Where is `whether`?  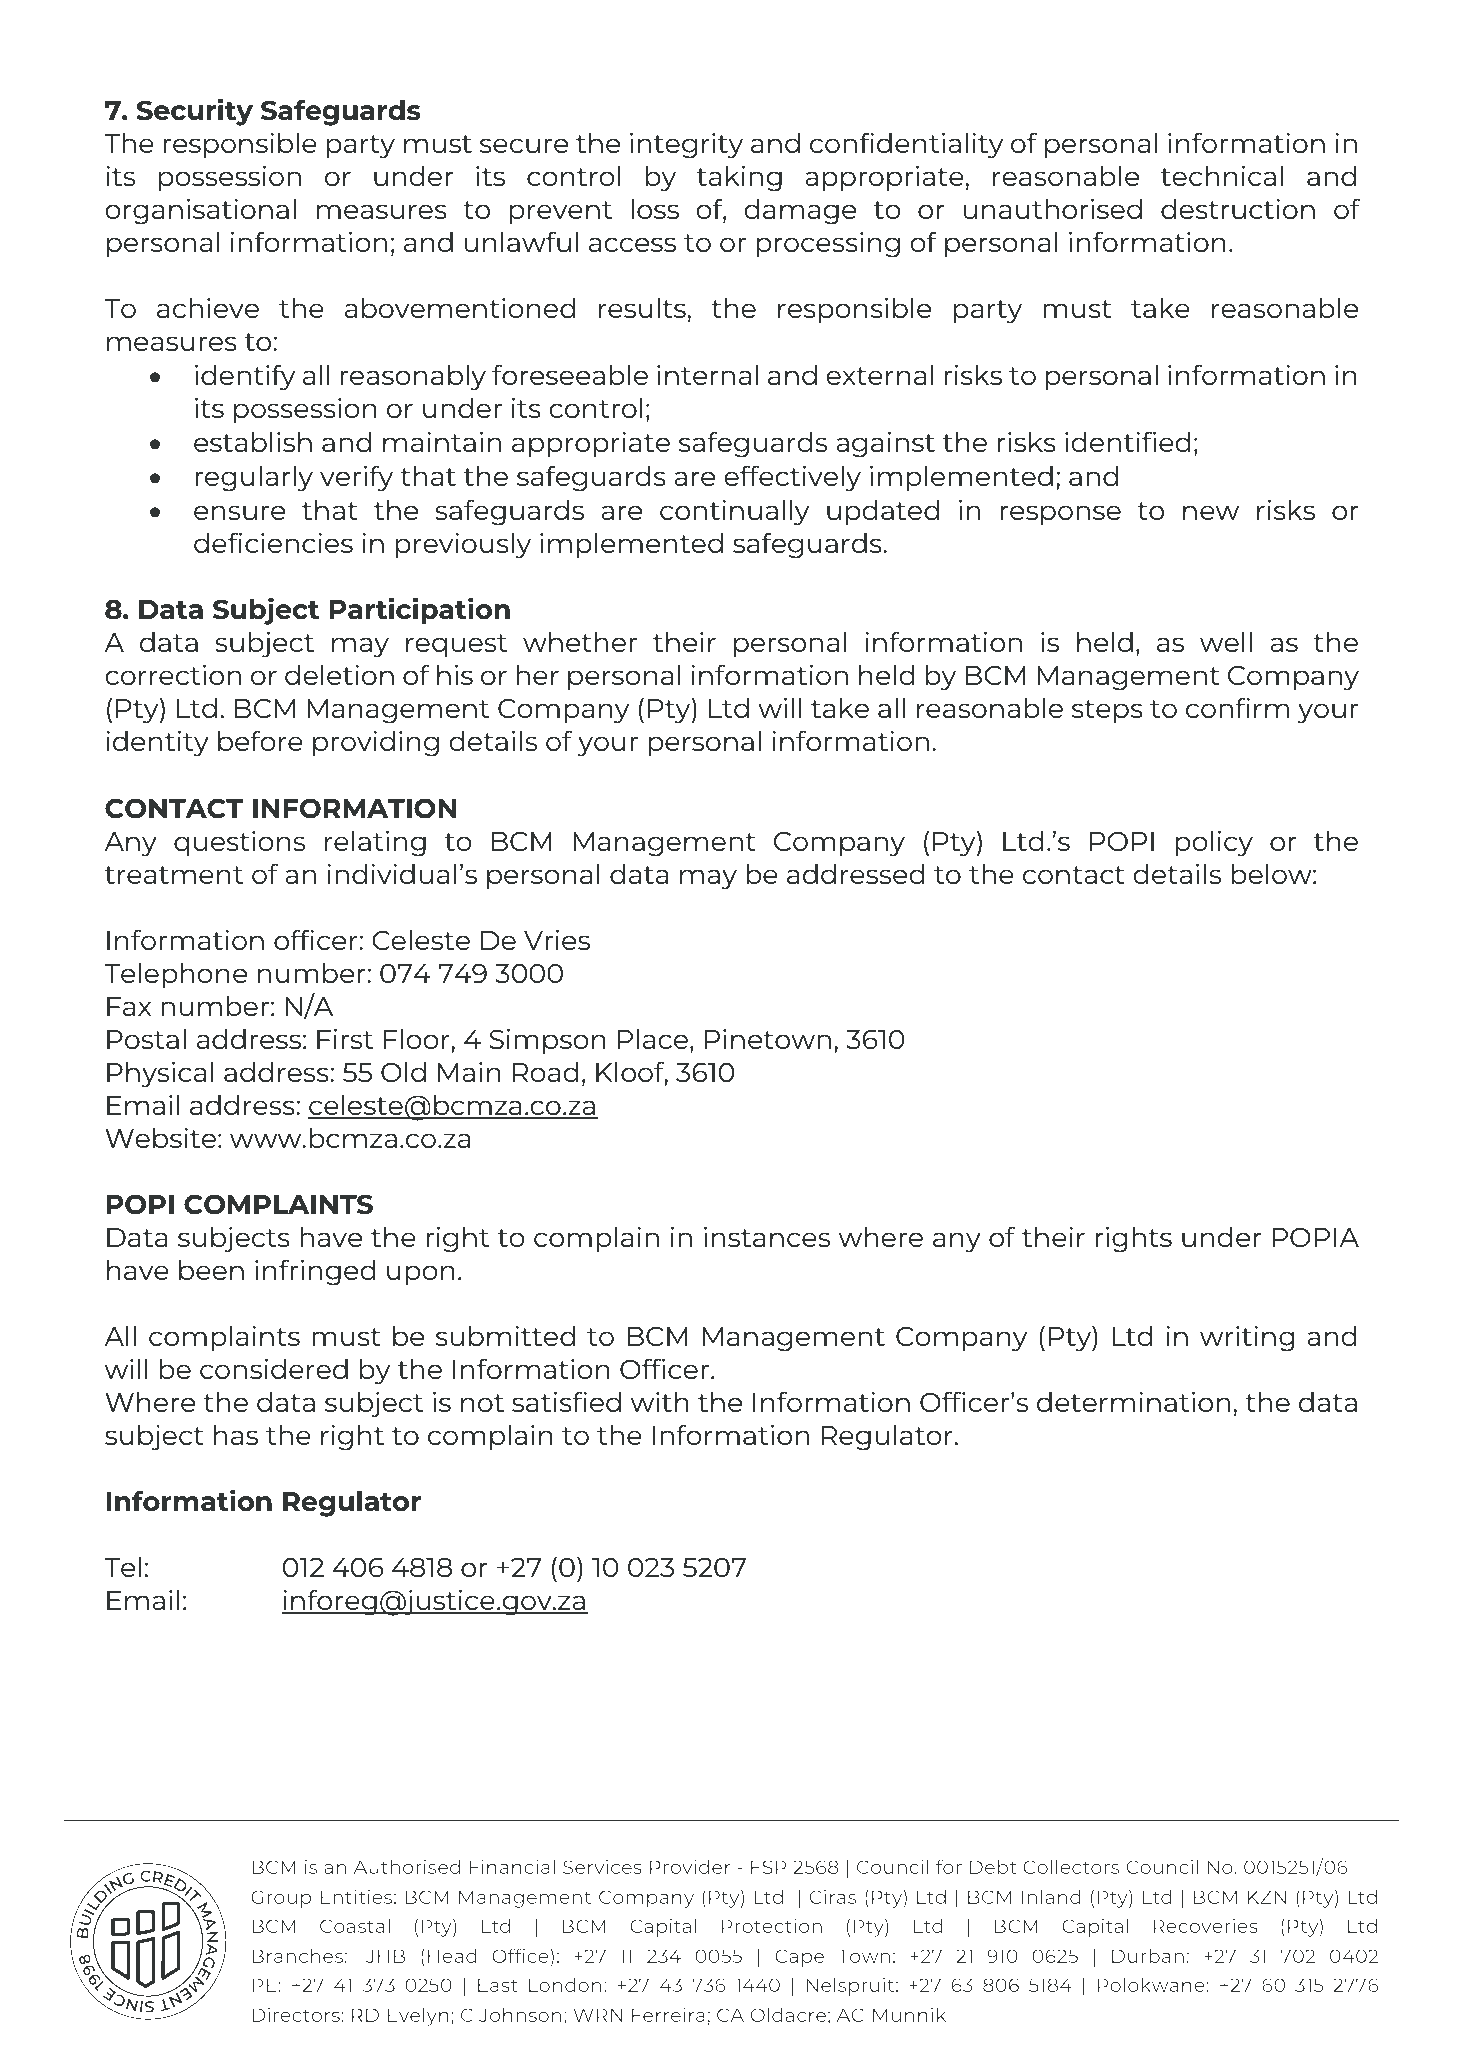 whether is located at coordinates (580, 642).
